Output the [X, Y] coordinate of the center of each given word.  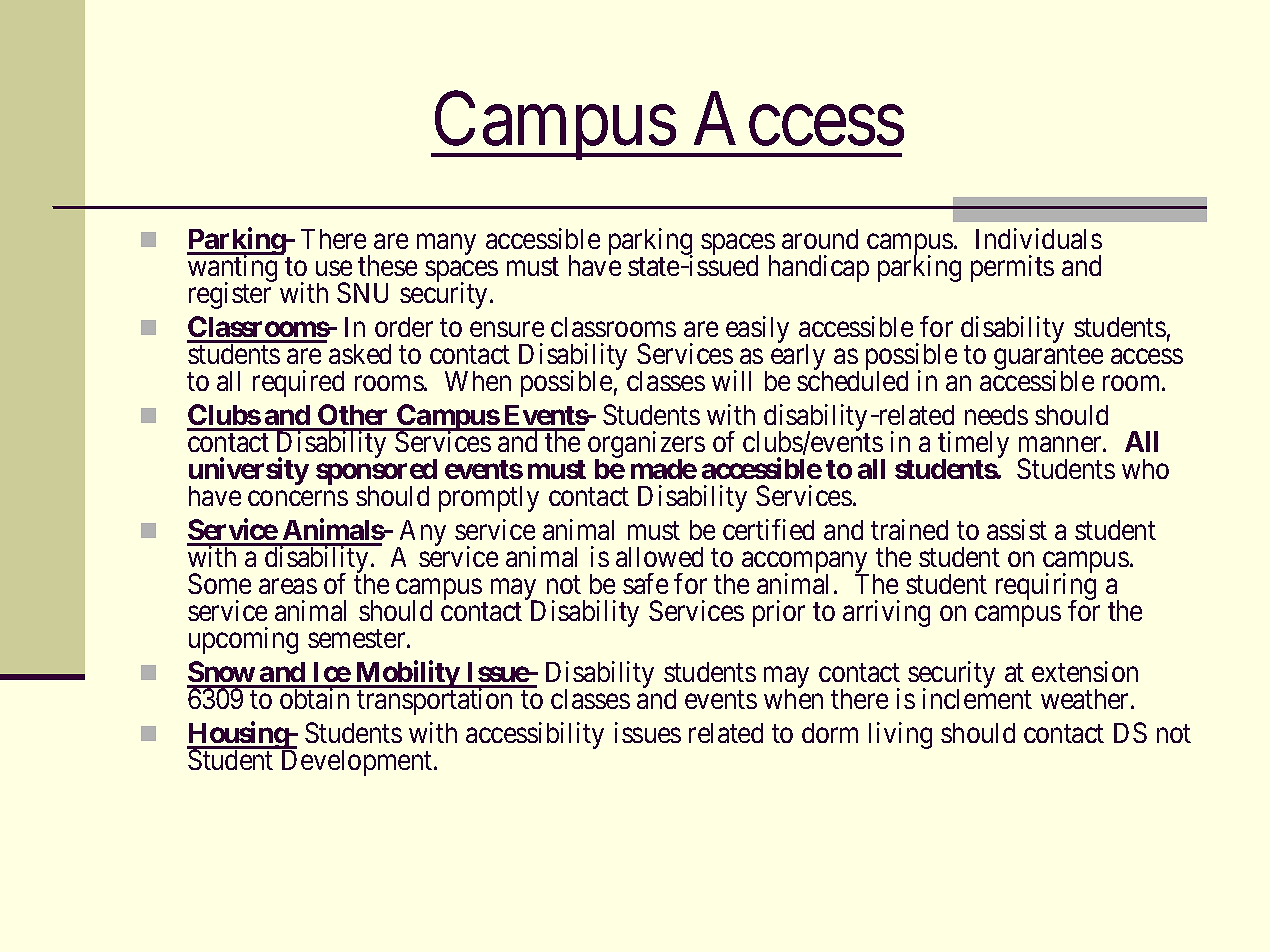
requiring [1046, 588]
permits [1012, 268]
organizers [646, 446]
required [298, 383]
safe [645, 583]
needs [996, 415]
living [900, 735]
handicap [819, 268]
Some [219, 583]
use [334, 268]
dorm [830, 733]
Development [358, 763]
